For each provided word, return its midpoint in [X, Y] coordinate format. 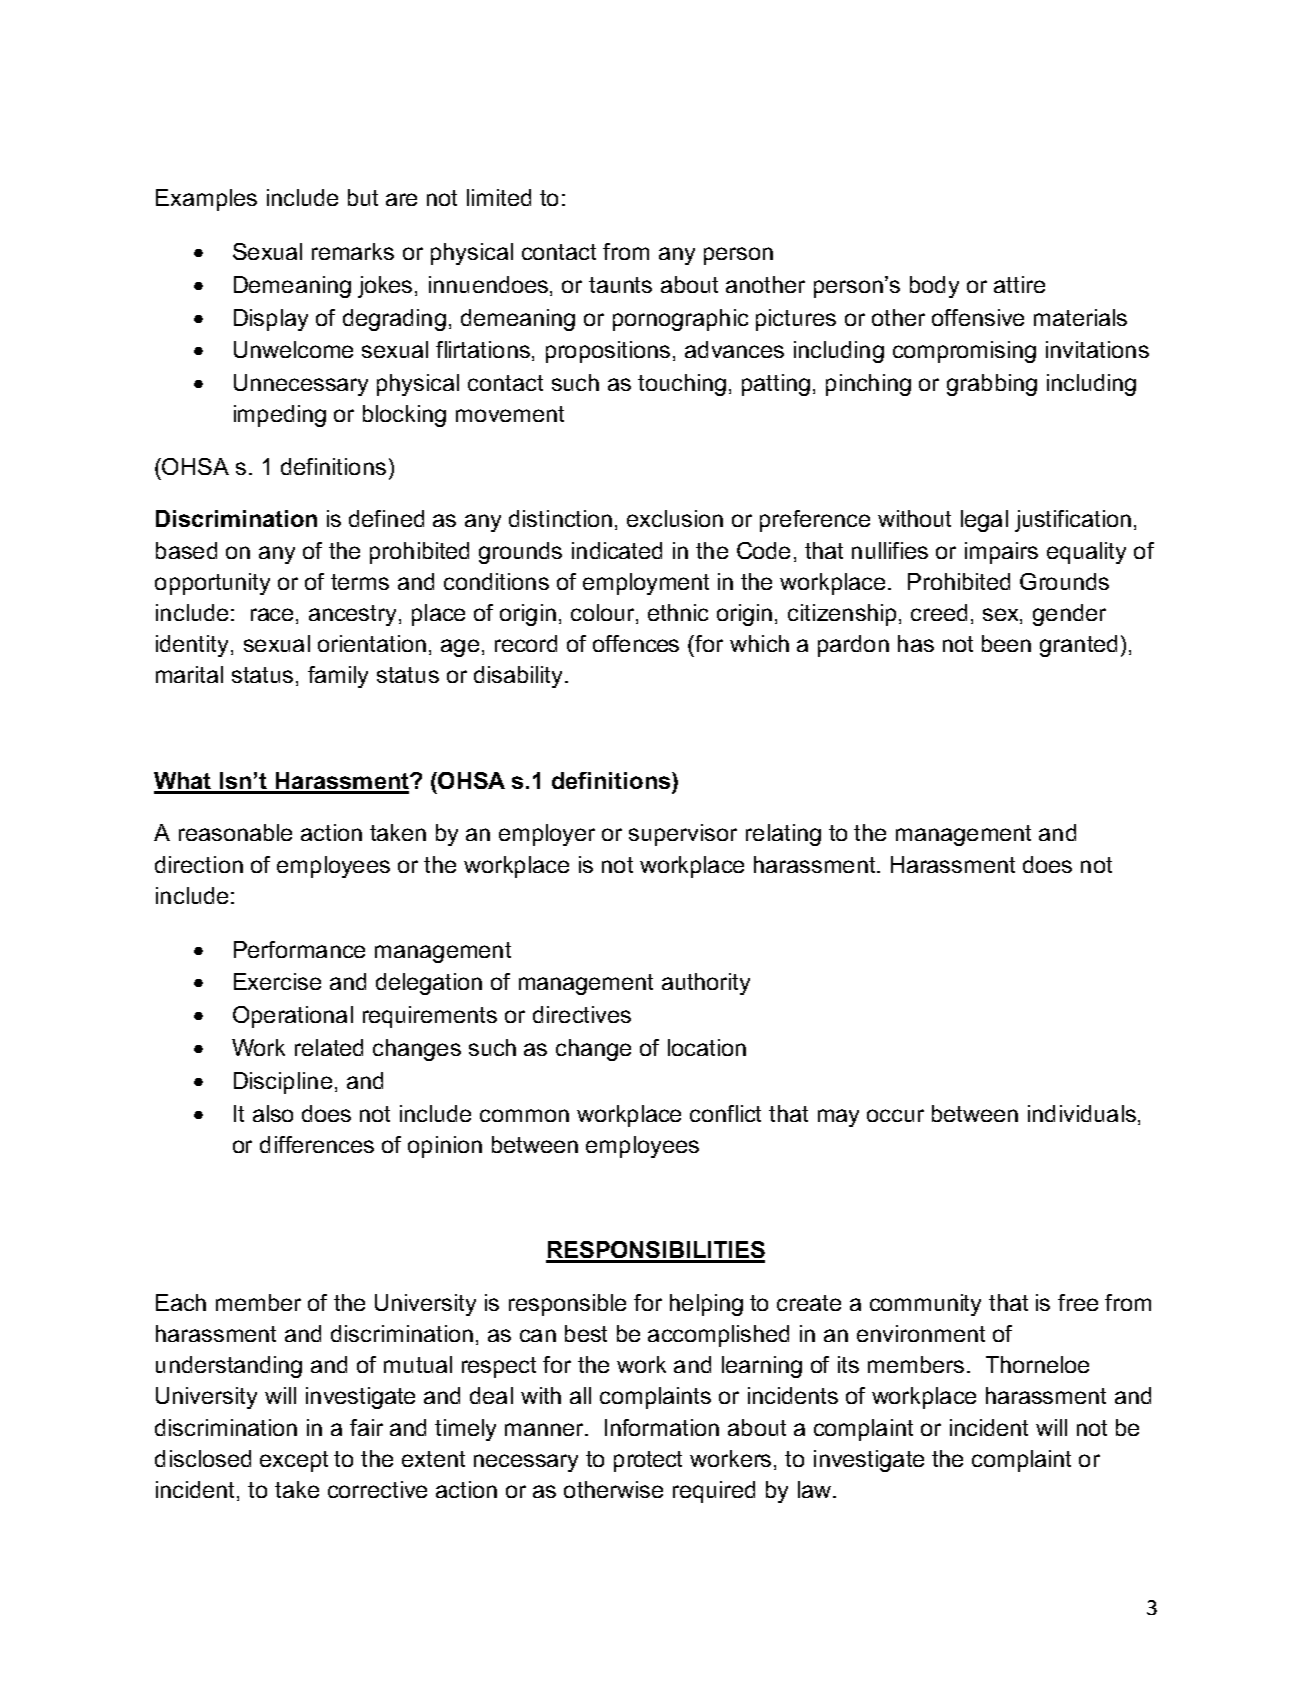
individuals [1082, 1113]
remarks [353, 251]
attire [1019, 284]
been [1006, 643]
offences [636, 643]
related [329, 1047]
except [294, 1461]
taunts [620, 285]
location [707, 1047]
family [338, 677]
